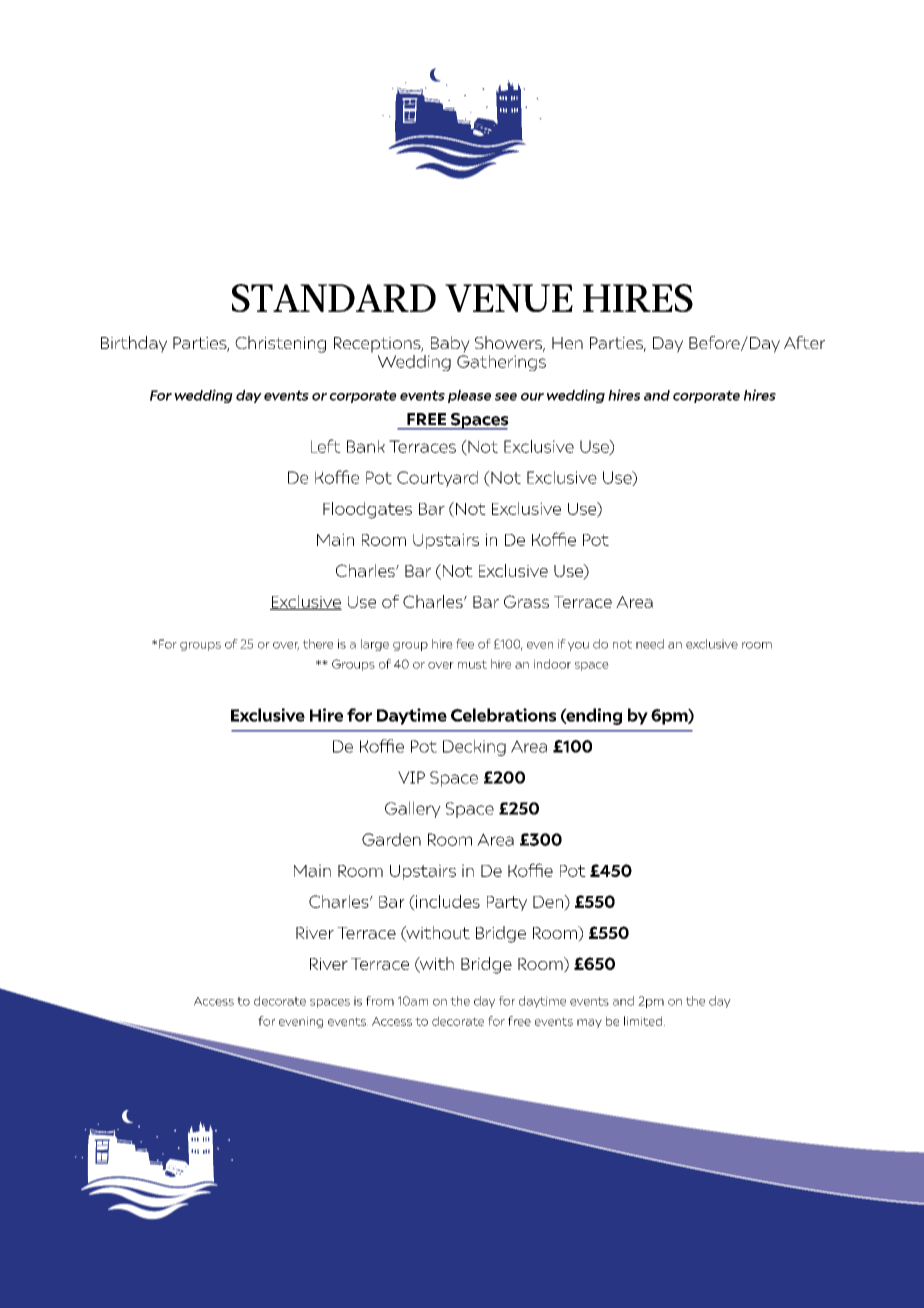  I want to click on Gallery, so click(413, 809).
